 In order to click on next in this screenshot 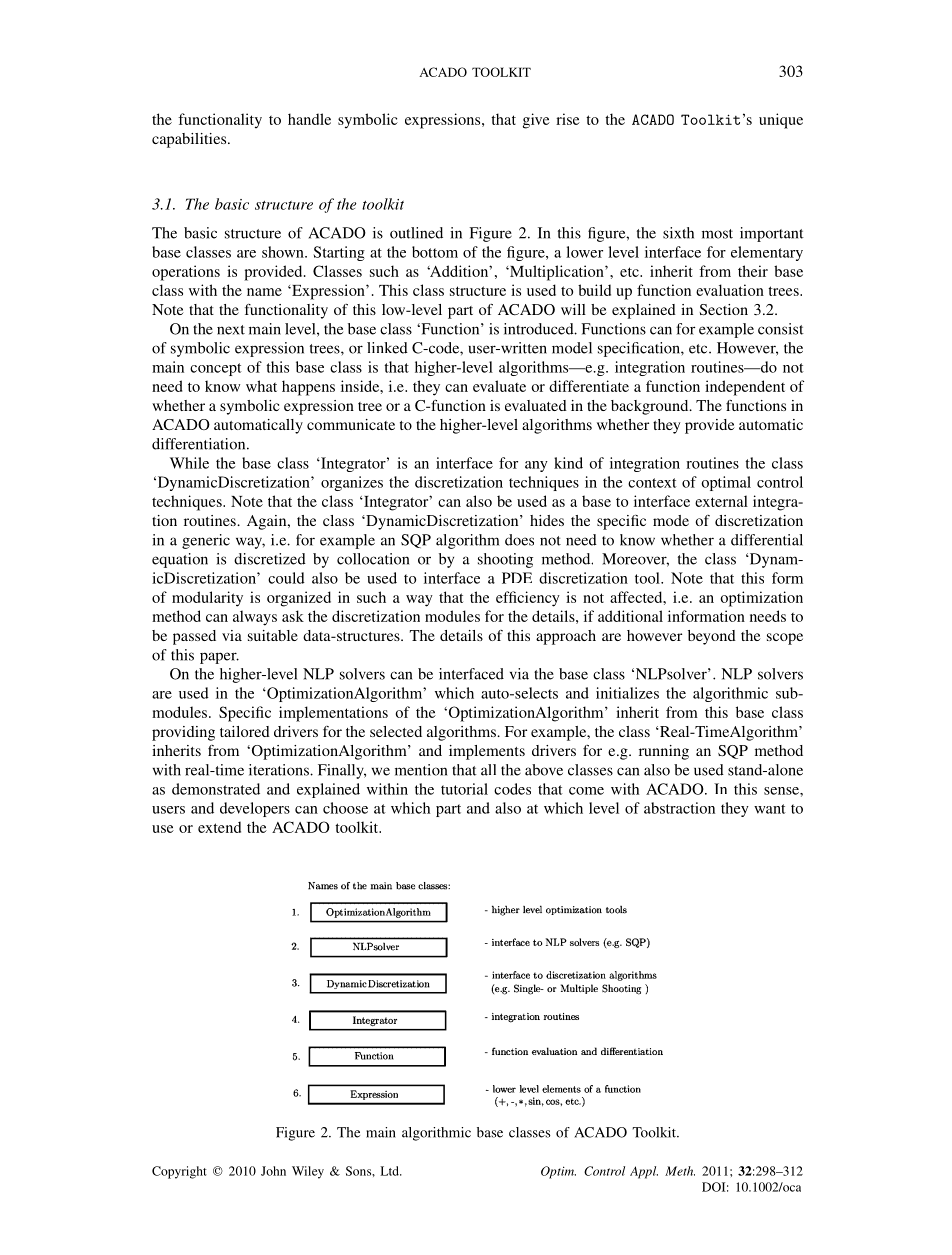, I will do `click(231, 330)`.
